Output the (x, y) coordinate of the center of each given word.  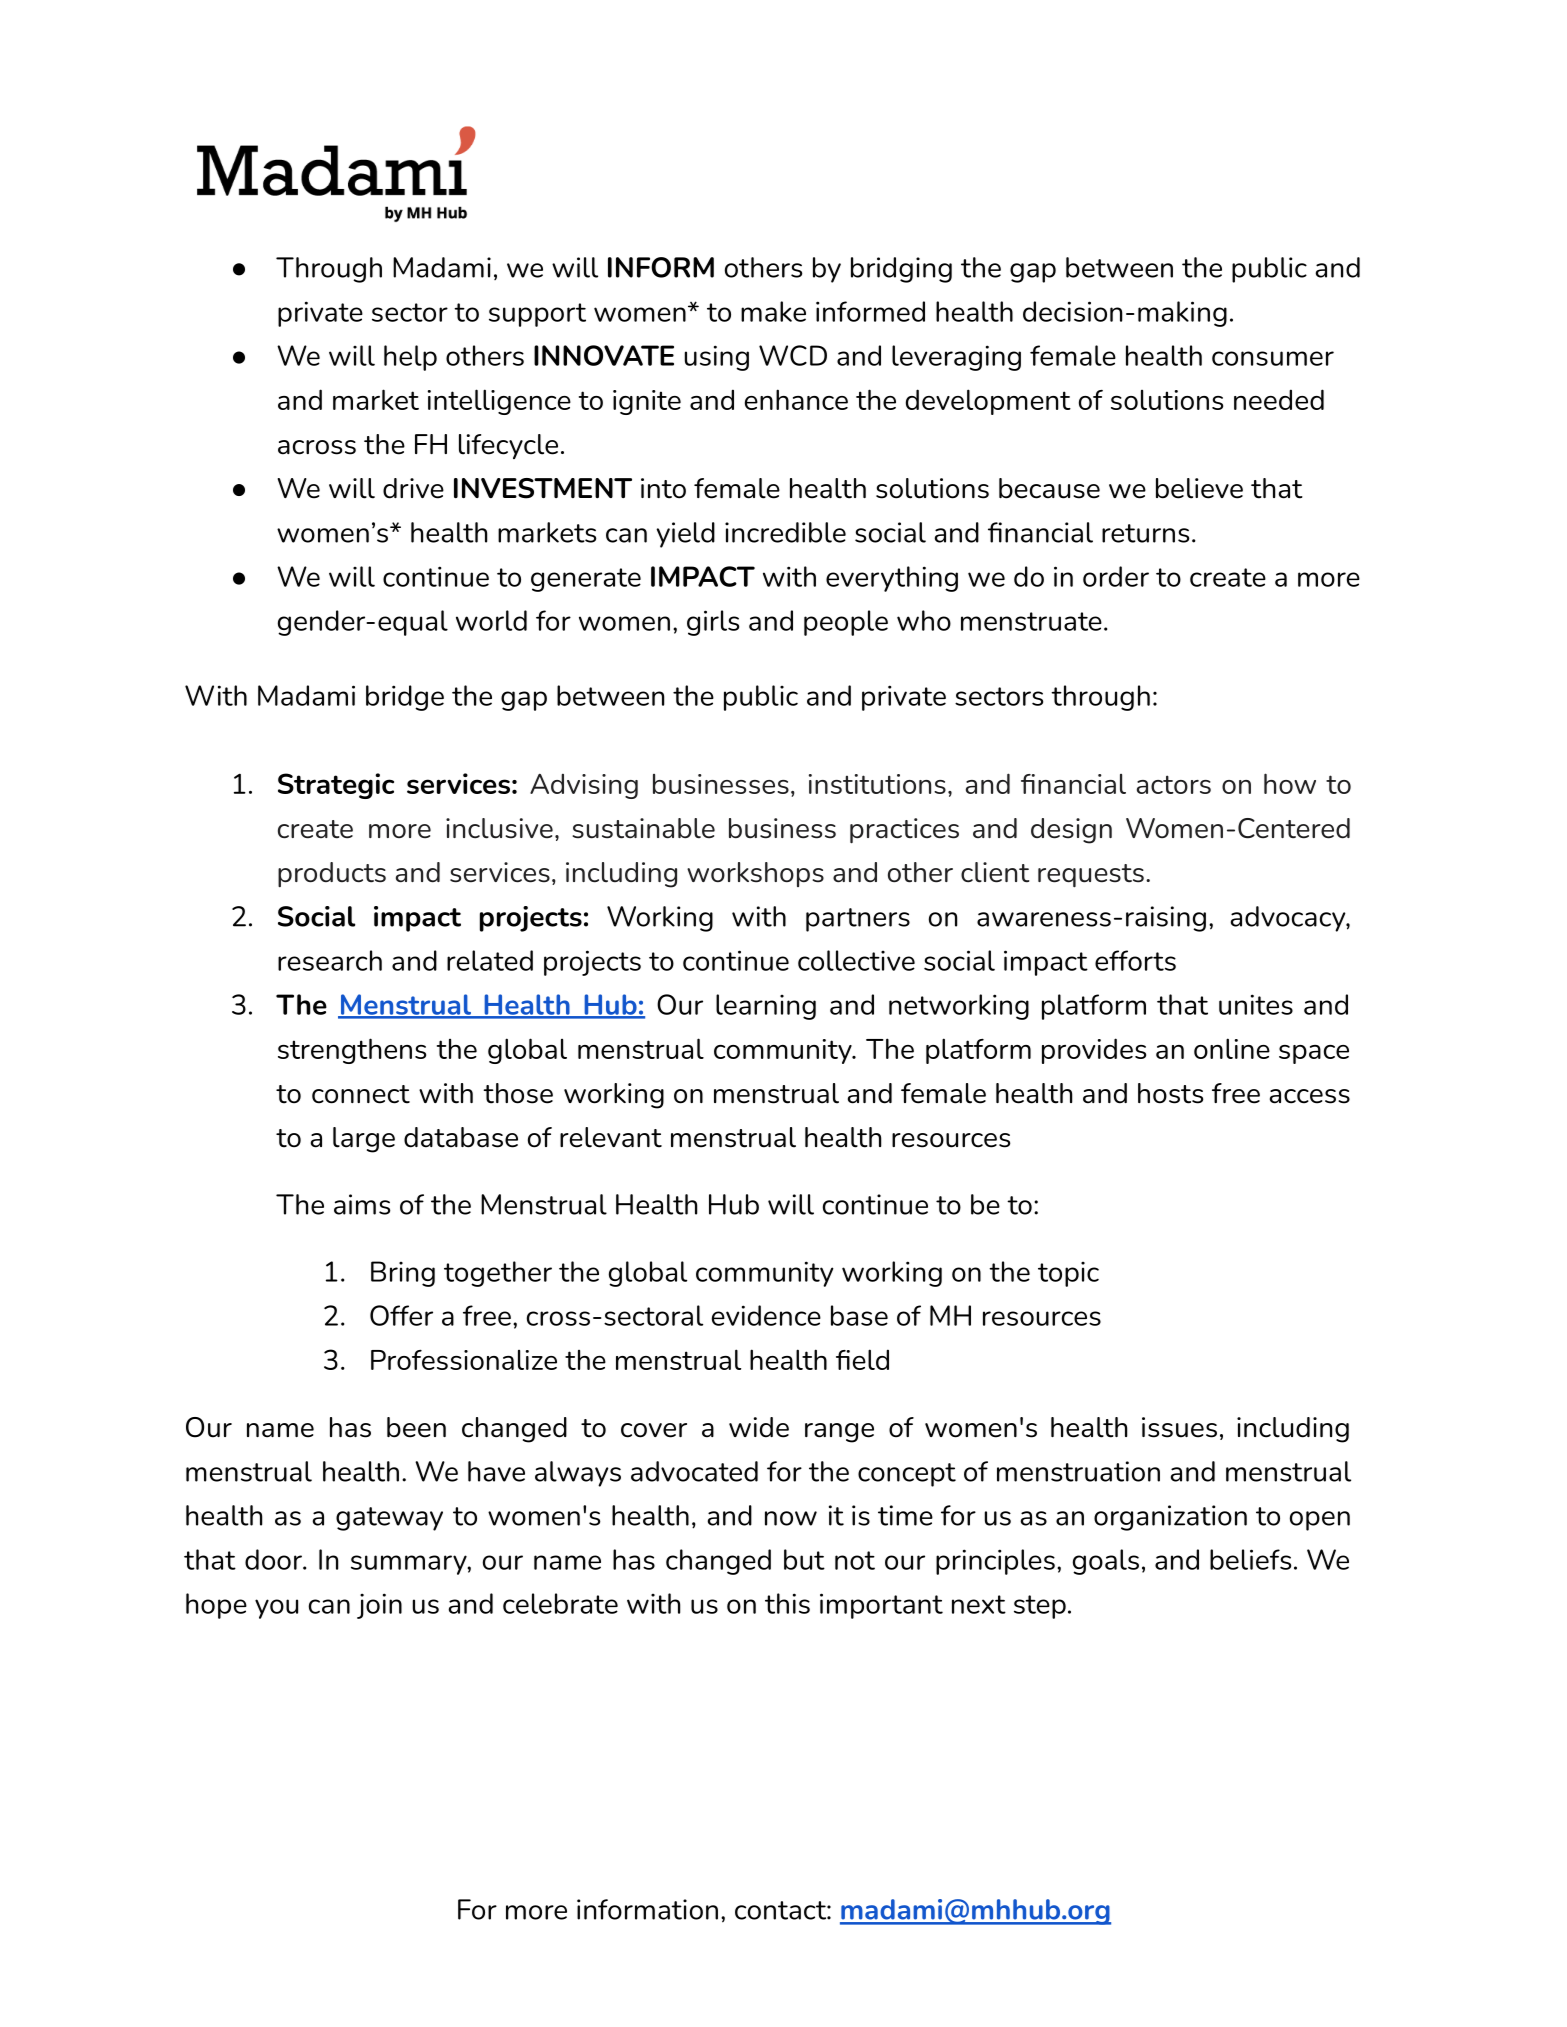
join (379, 1606)
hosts (1170, 1093)
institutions (877, 784)
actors (1174, 784)
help (410, 358)
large (364, 1140)
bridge (405, 698)
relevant (611, 1137)
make (773, 311)
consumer (1273, 358)
